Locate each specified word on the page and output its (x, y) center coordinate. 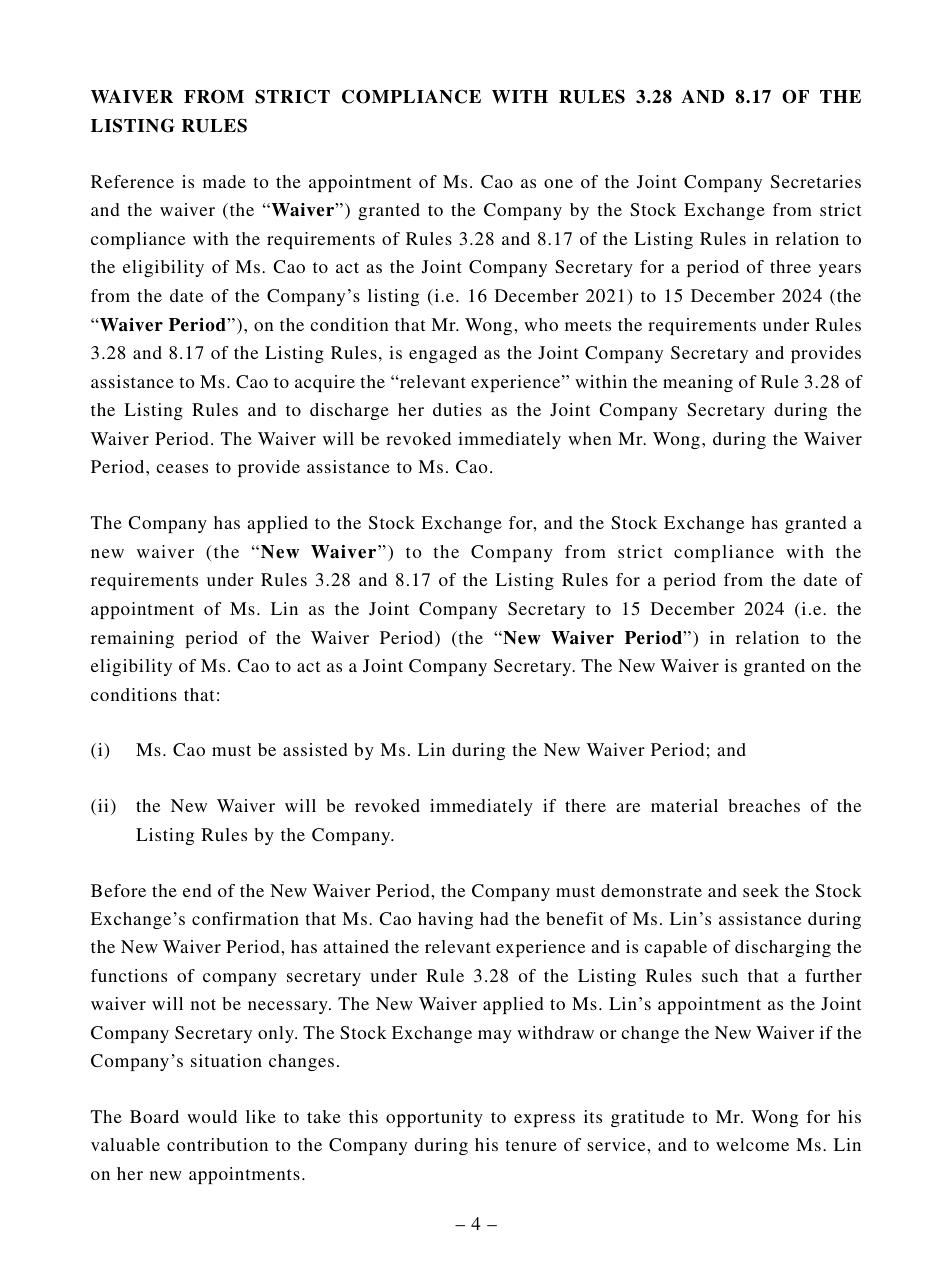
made (224, 181)
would (212, 1116)
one (558, 183)
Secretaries (816, 182)
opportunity (434, 1118)
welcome (752, 1144)
